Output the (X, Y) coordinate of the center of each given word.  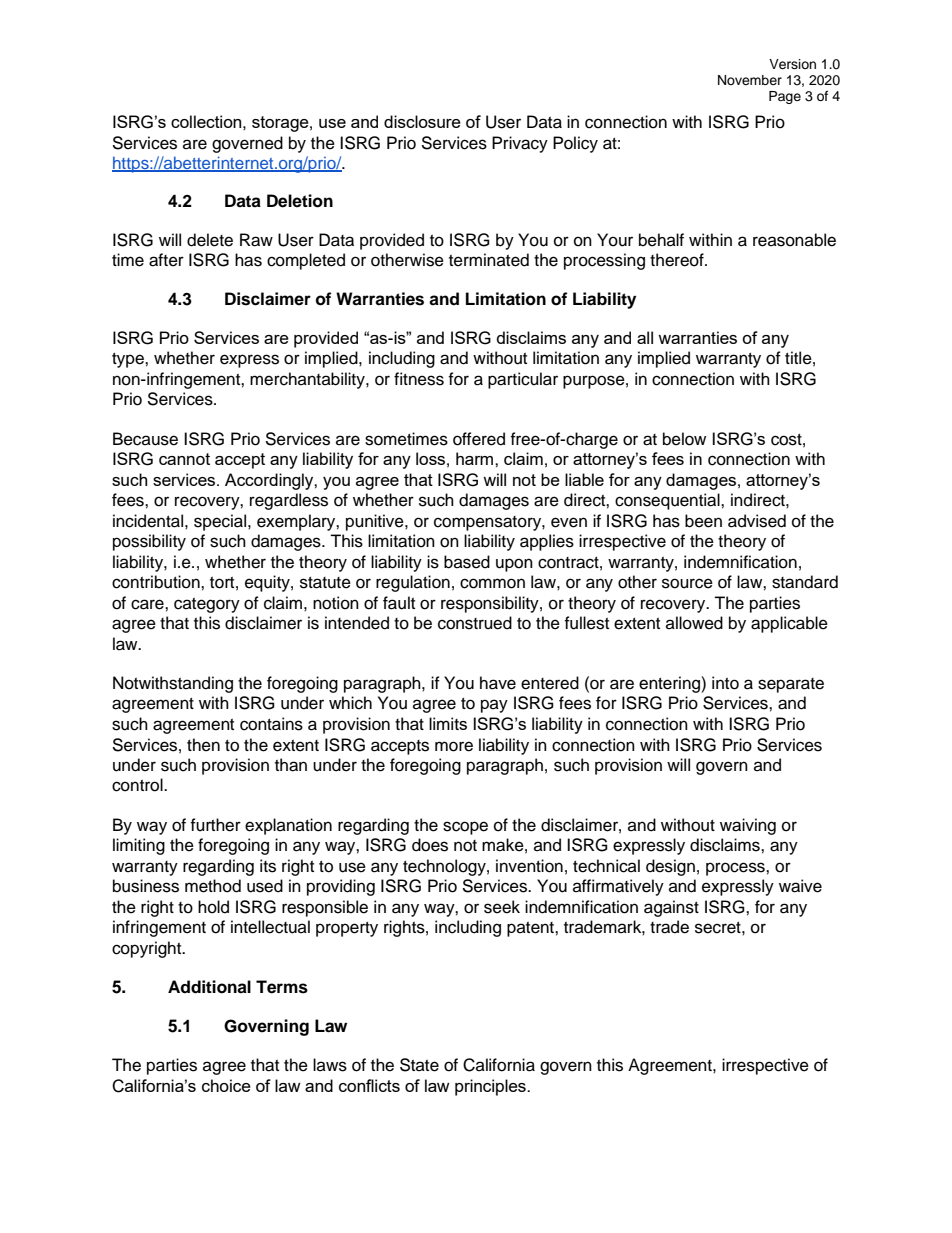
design (670, 867)
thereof (678, 260)
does (430, 845)
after (166, 260)
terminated (489, 260)
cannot (184, 459)
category (207, 605)
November (750, 80)
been (703, 521)
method (213, 886)
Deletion (300, 201)
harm (476, 458)
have (498, 683)
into (725, 683)
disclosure (422, 121)
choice (226, 1085)
